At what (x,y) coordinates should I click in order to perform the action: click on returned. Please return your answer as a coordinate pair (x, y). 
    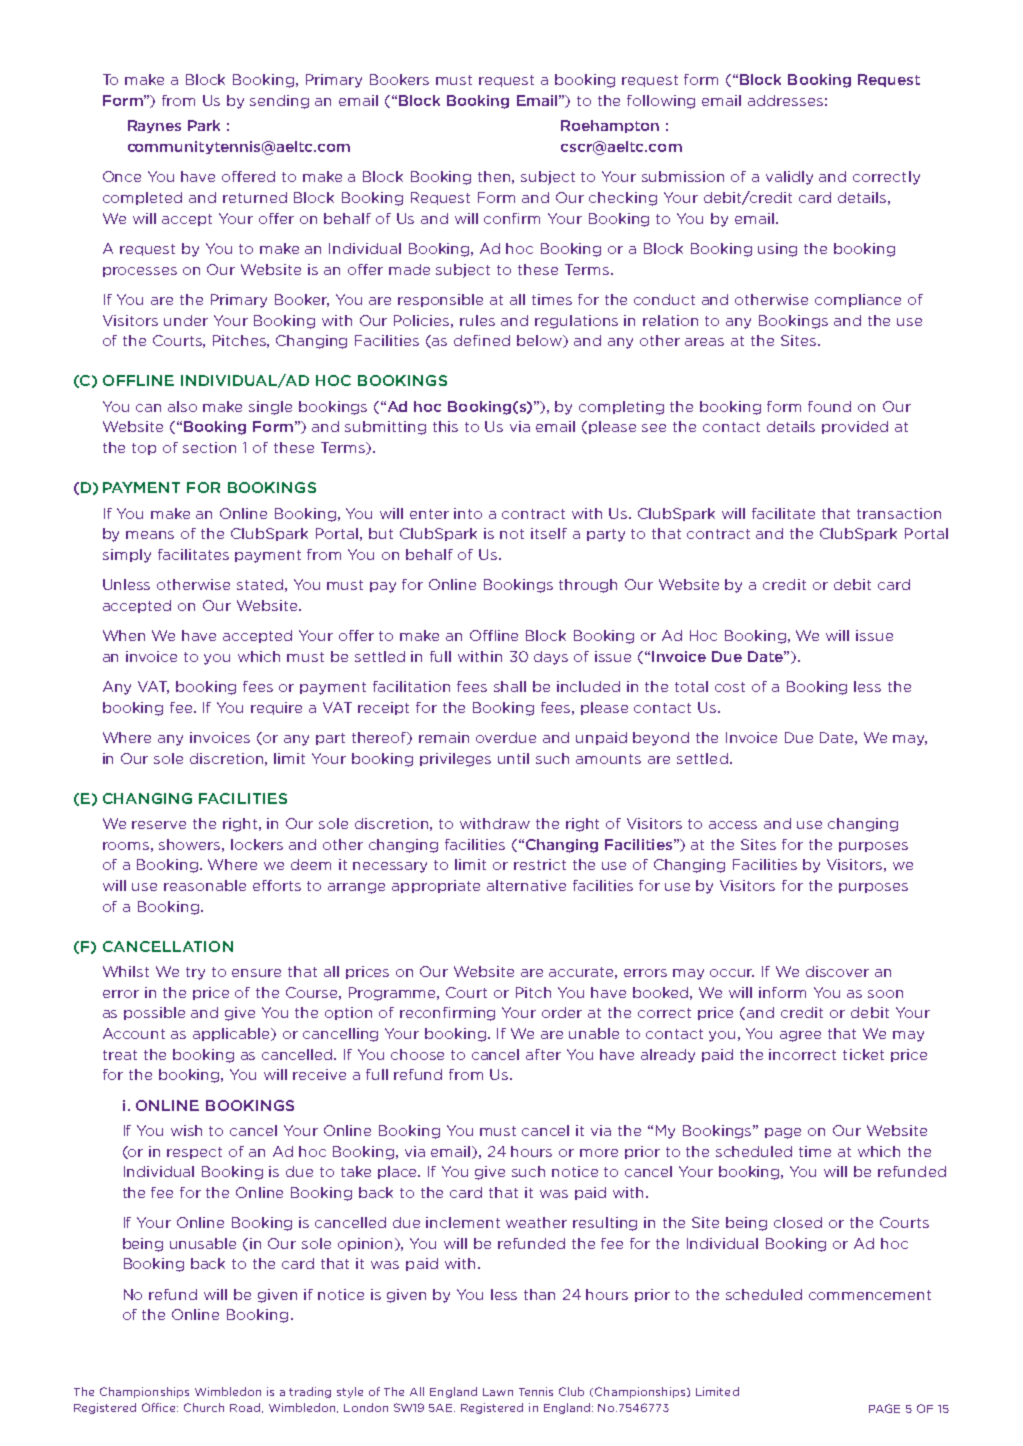
    Looking at the image, I should click on (255, 197).
